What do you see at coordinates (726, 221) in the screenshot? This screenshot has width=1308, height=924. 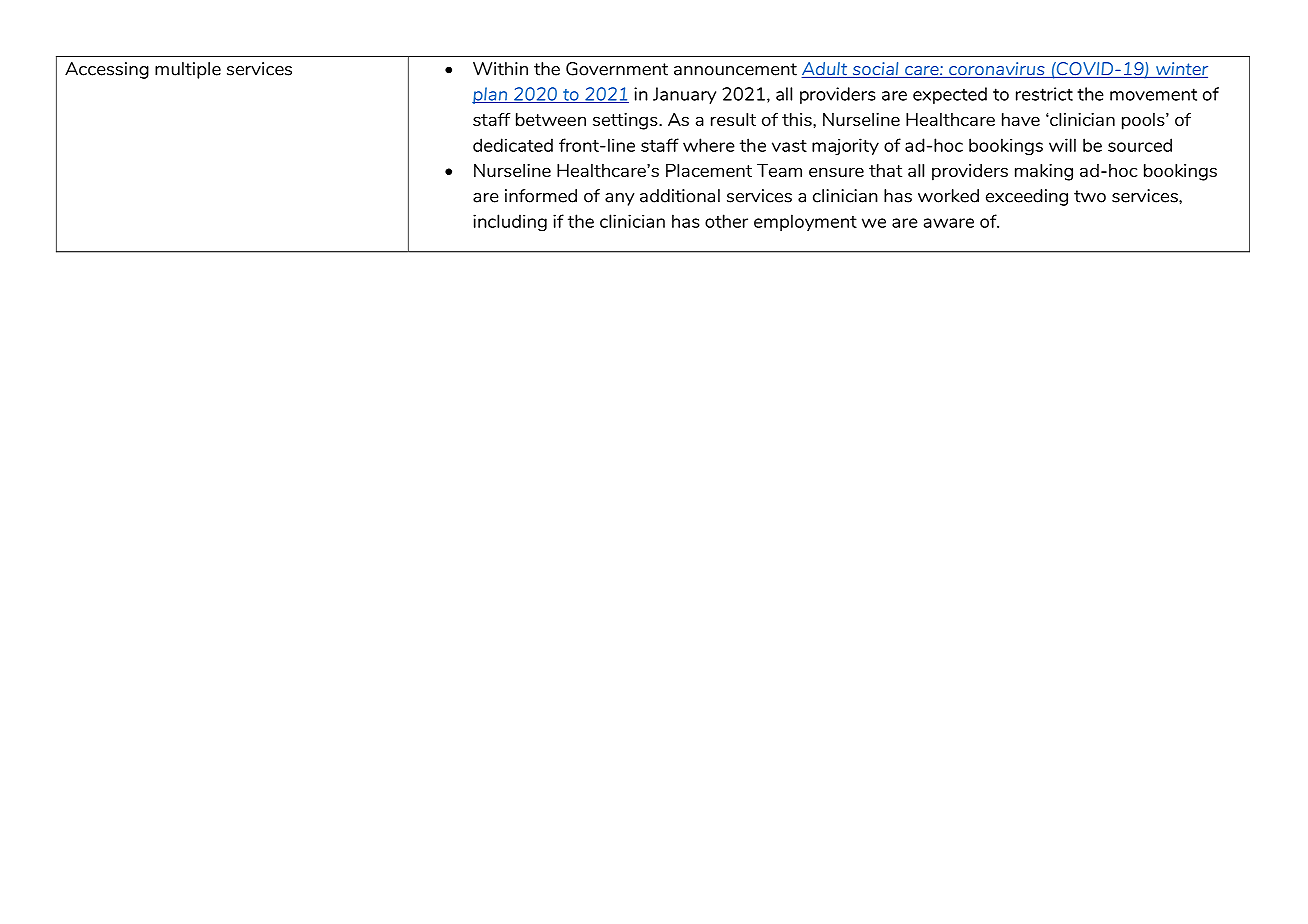 I see `other` at bounding box center [726, 221].
